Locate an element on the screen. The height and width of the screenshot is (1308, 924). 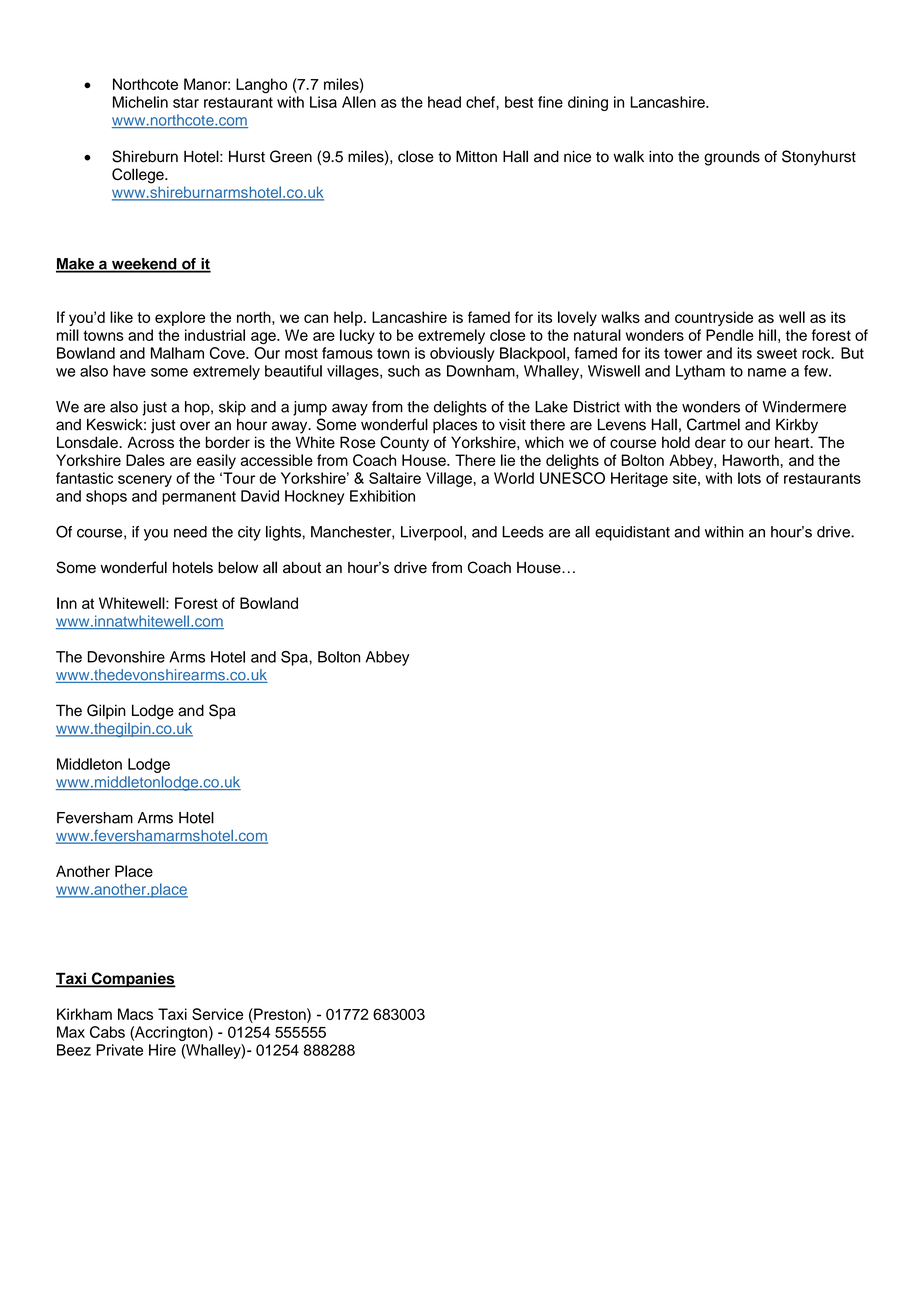
Across is located at coordinates (150, 442).
